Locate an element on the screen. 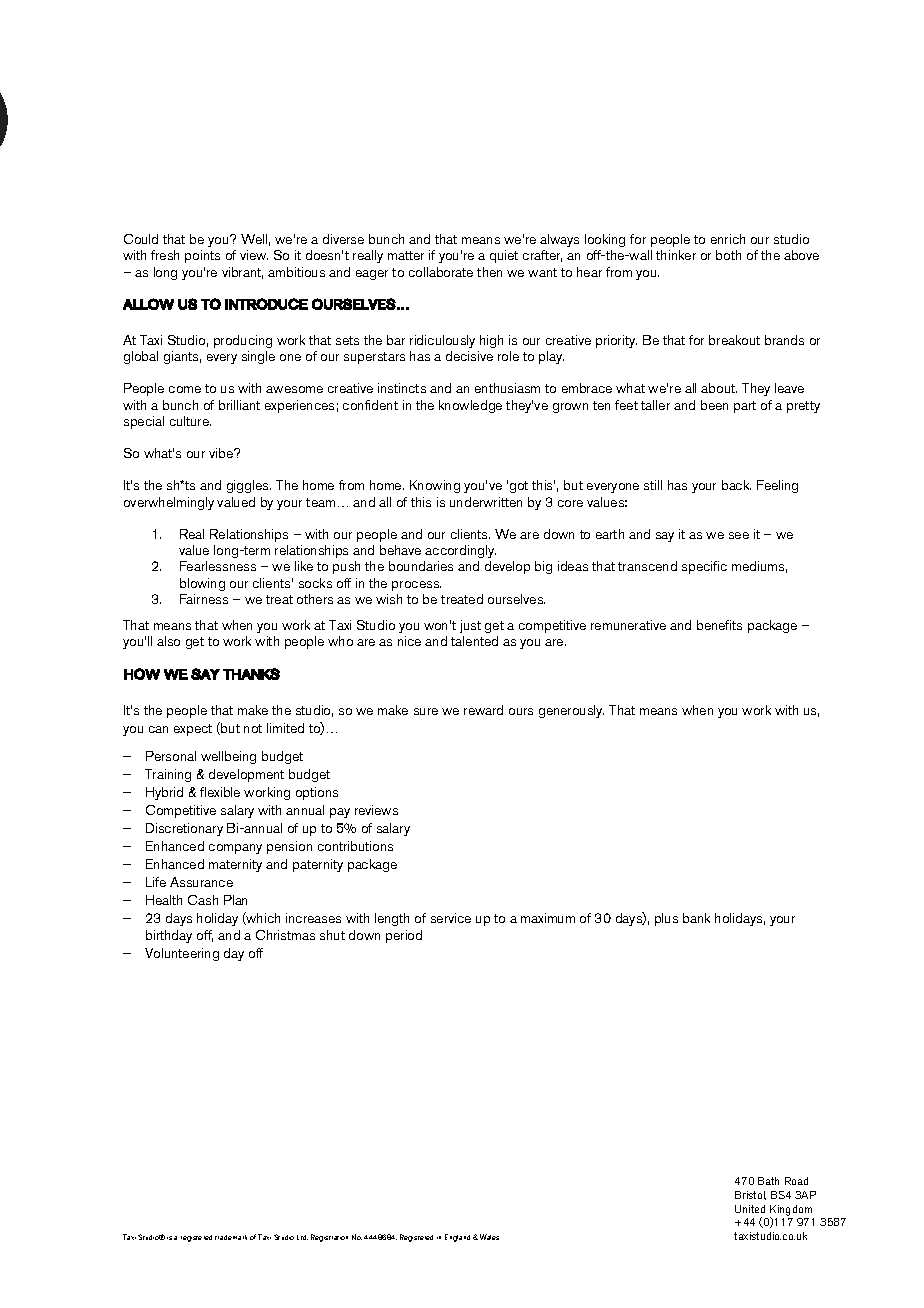 This screenshot has height=1308, width=924. Wales is located at coordinates (489, 1237).
